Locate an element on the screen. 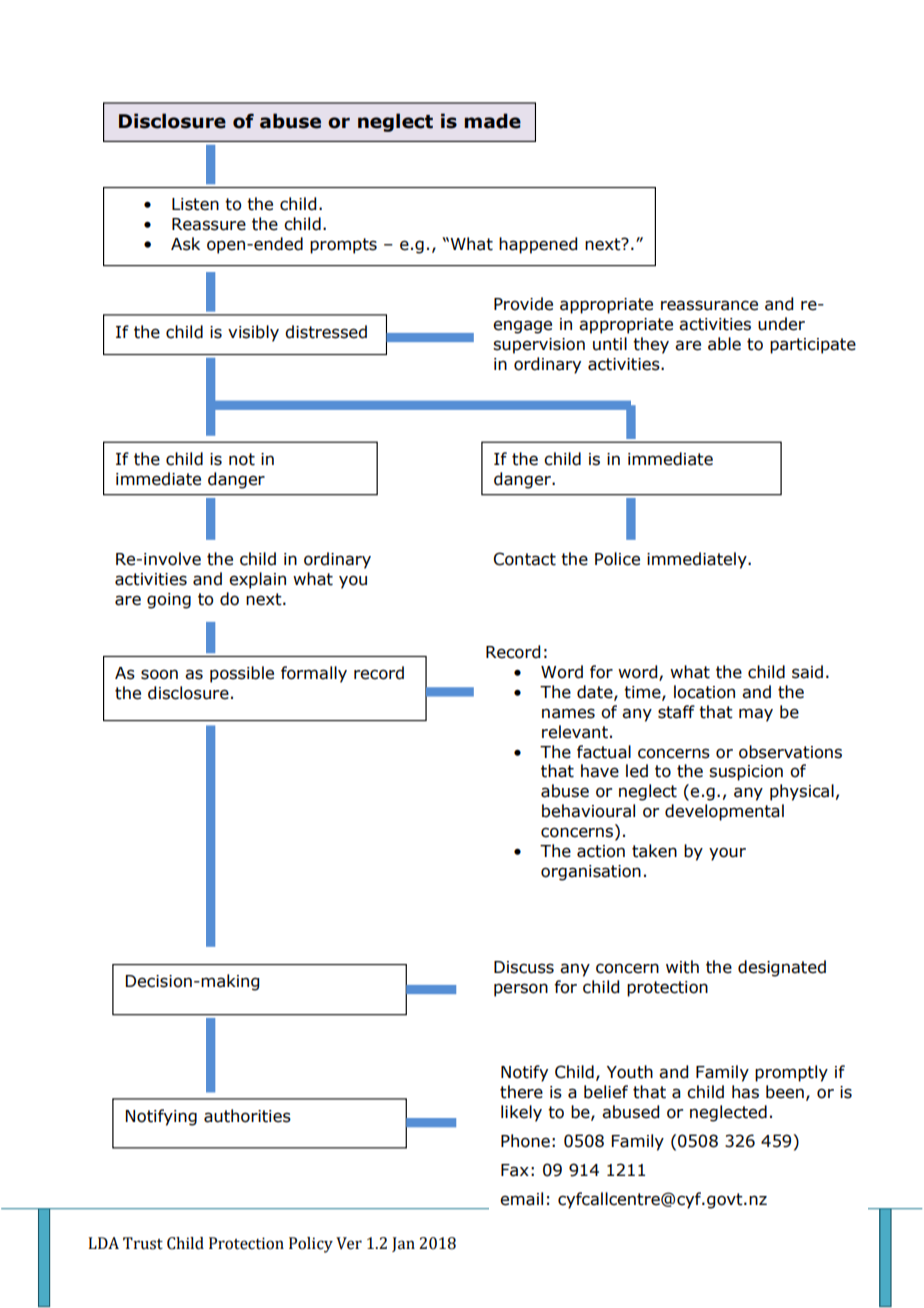 Image resolution: width=924 pixels, height=1308 pixels. reassurance is located at coordinates (709, 305).
